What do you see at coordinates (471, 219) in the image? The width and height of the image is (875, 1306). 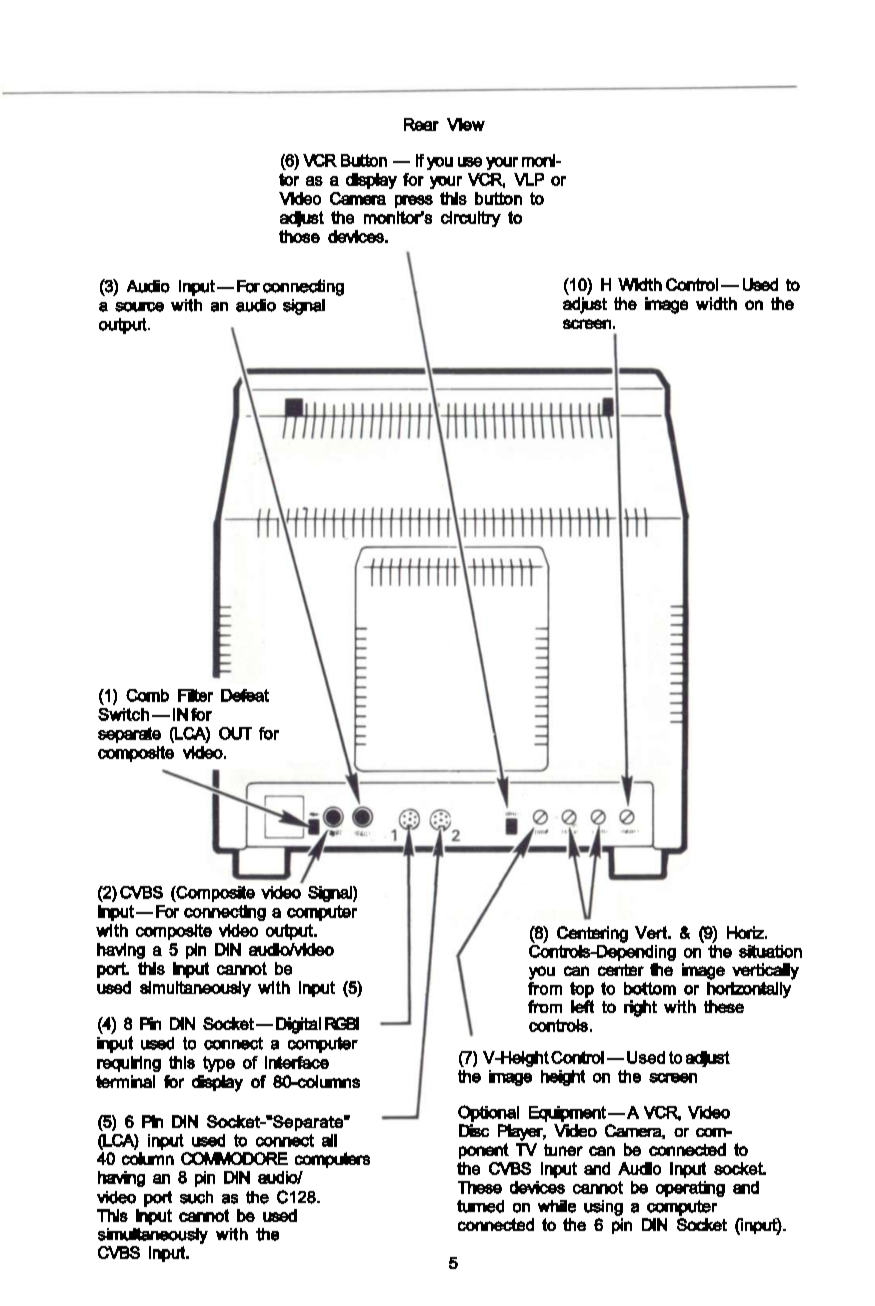 I see `circuitry` at bounding box center [471, 219].
